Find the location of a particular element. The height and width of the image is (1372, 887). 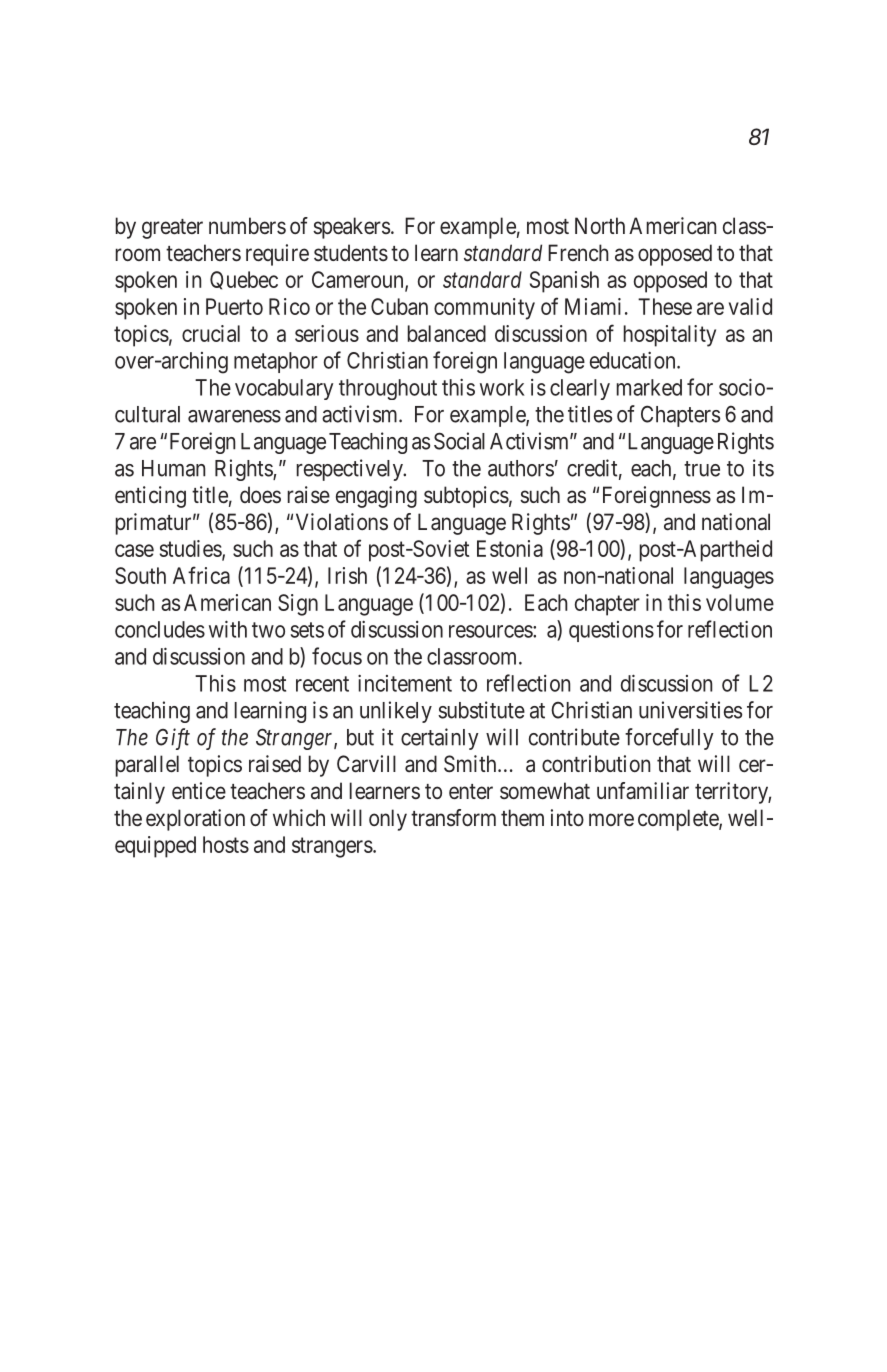

greater is located at coordinates (172, 229).
